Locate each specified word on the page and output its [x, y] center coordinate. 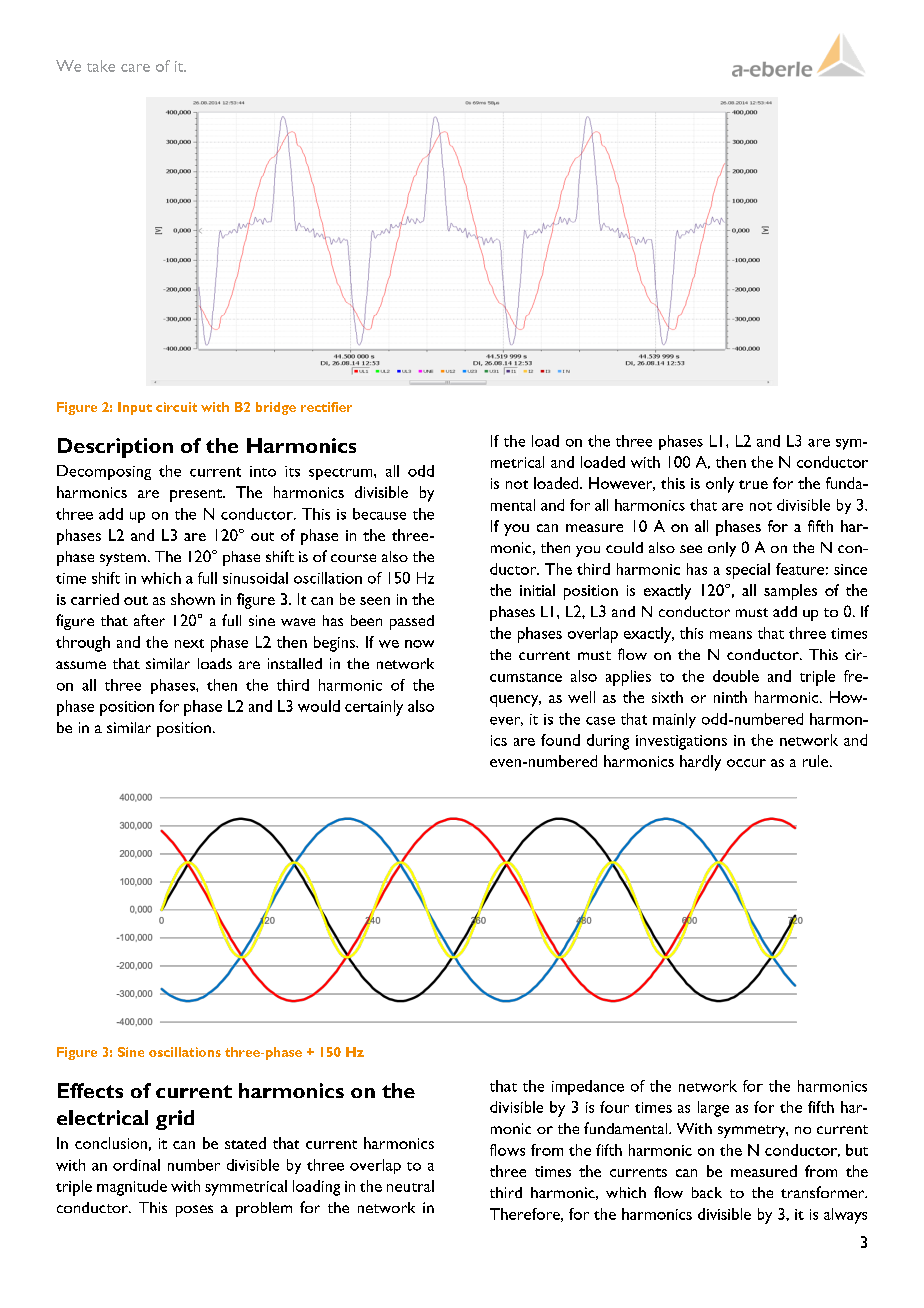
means [731, 635]
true [753, 484]
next [189, 643]
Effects [90, 1090]
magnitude [132, 1188]
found [560, 740]
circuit [176, 407]
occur [746, 763]
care [135, 68]
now [419, 644]
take [101, 66]
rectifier [326, 407]
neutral [410, 1186]
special [748, 571]
